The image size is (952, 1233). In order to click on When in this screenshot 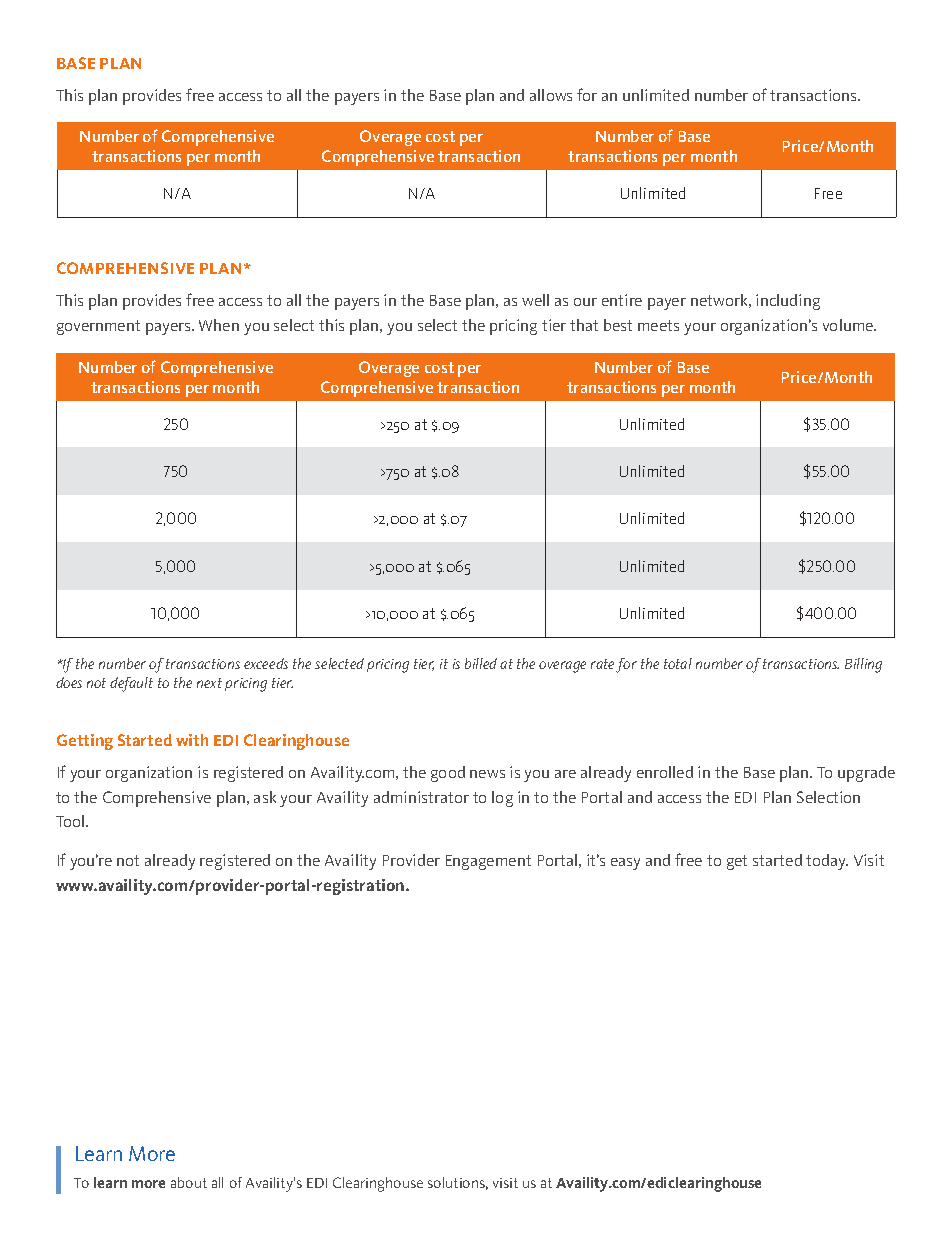, I will do `click(219, 325)`.
